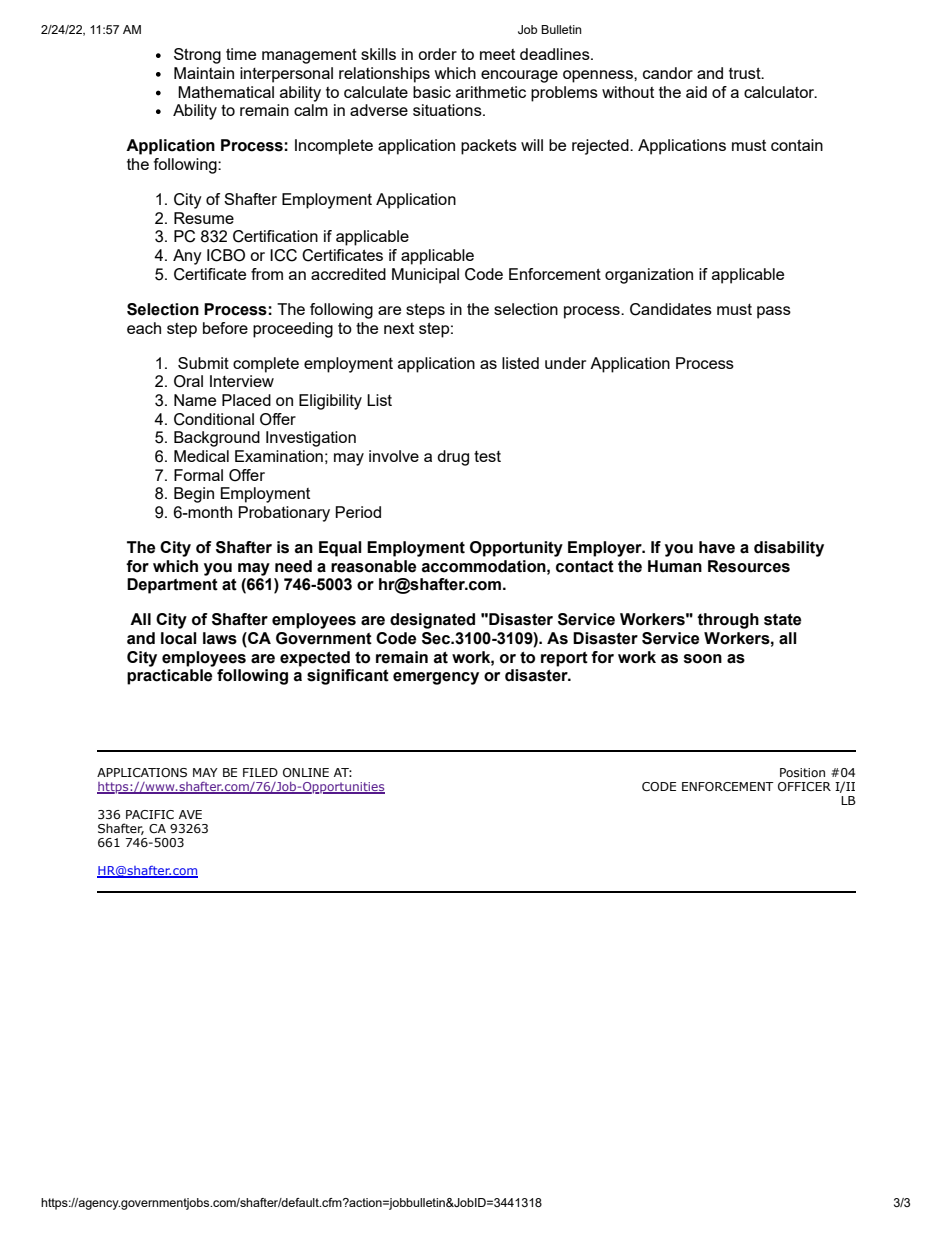 The image size is (952, 1233). I want to click on organization, so click(649, 276).
